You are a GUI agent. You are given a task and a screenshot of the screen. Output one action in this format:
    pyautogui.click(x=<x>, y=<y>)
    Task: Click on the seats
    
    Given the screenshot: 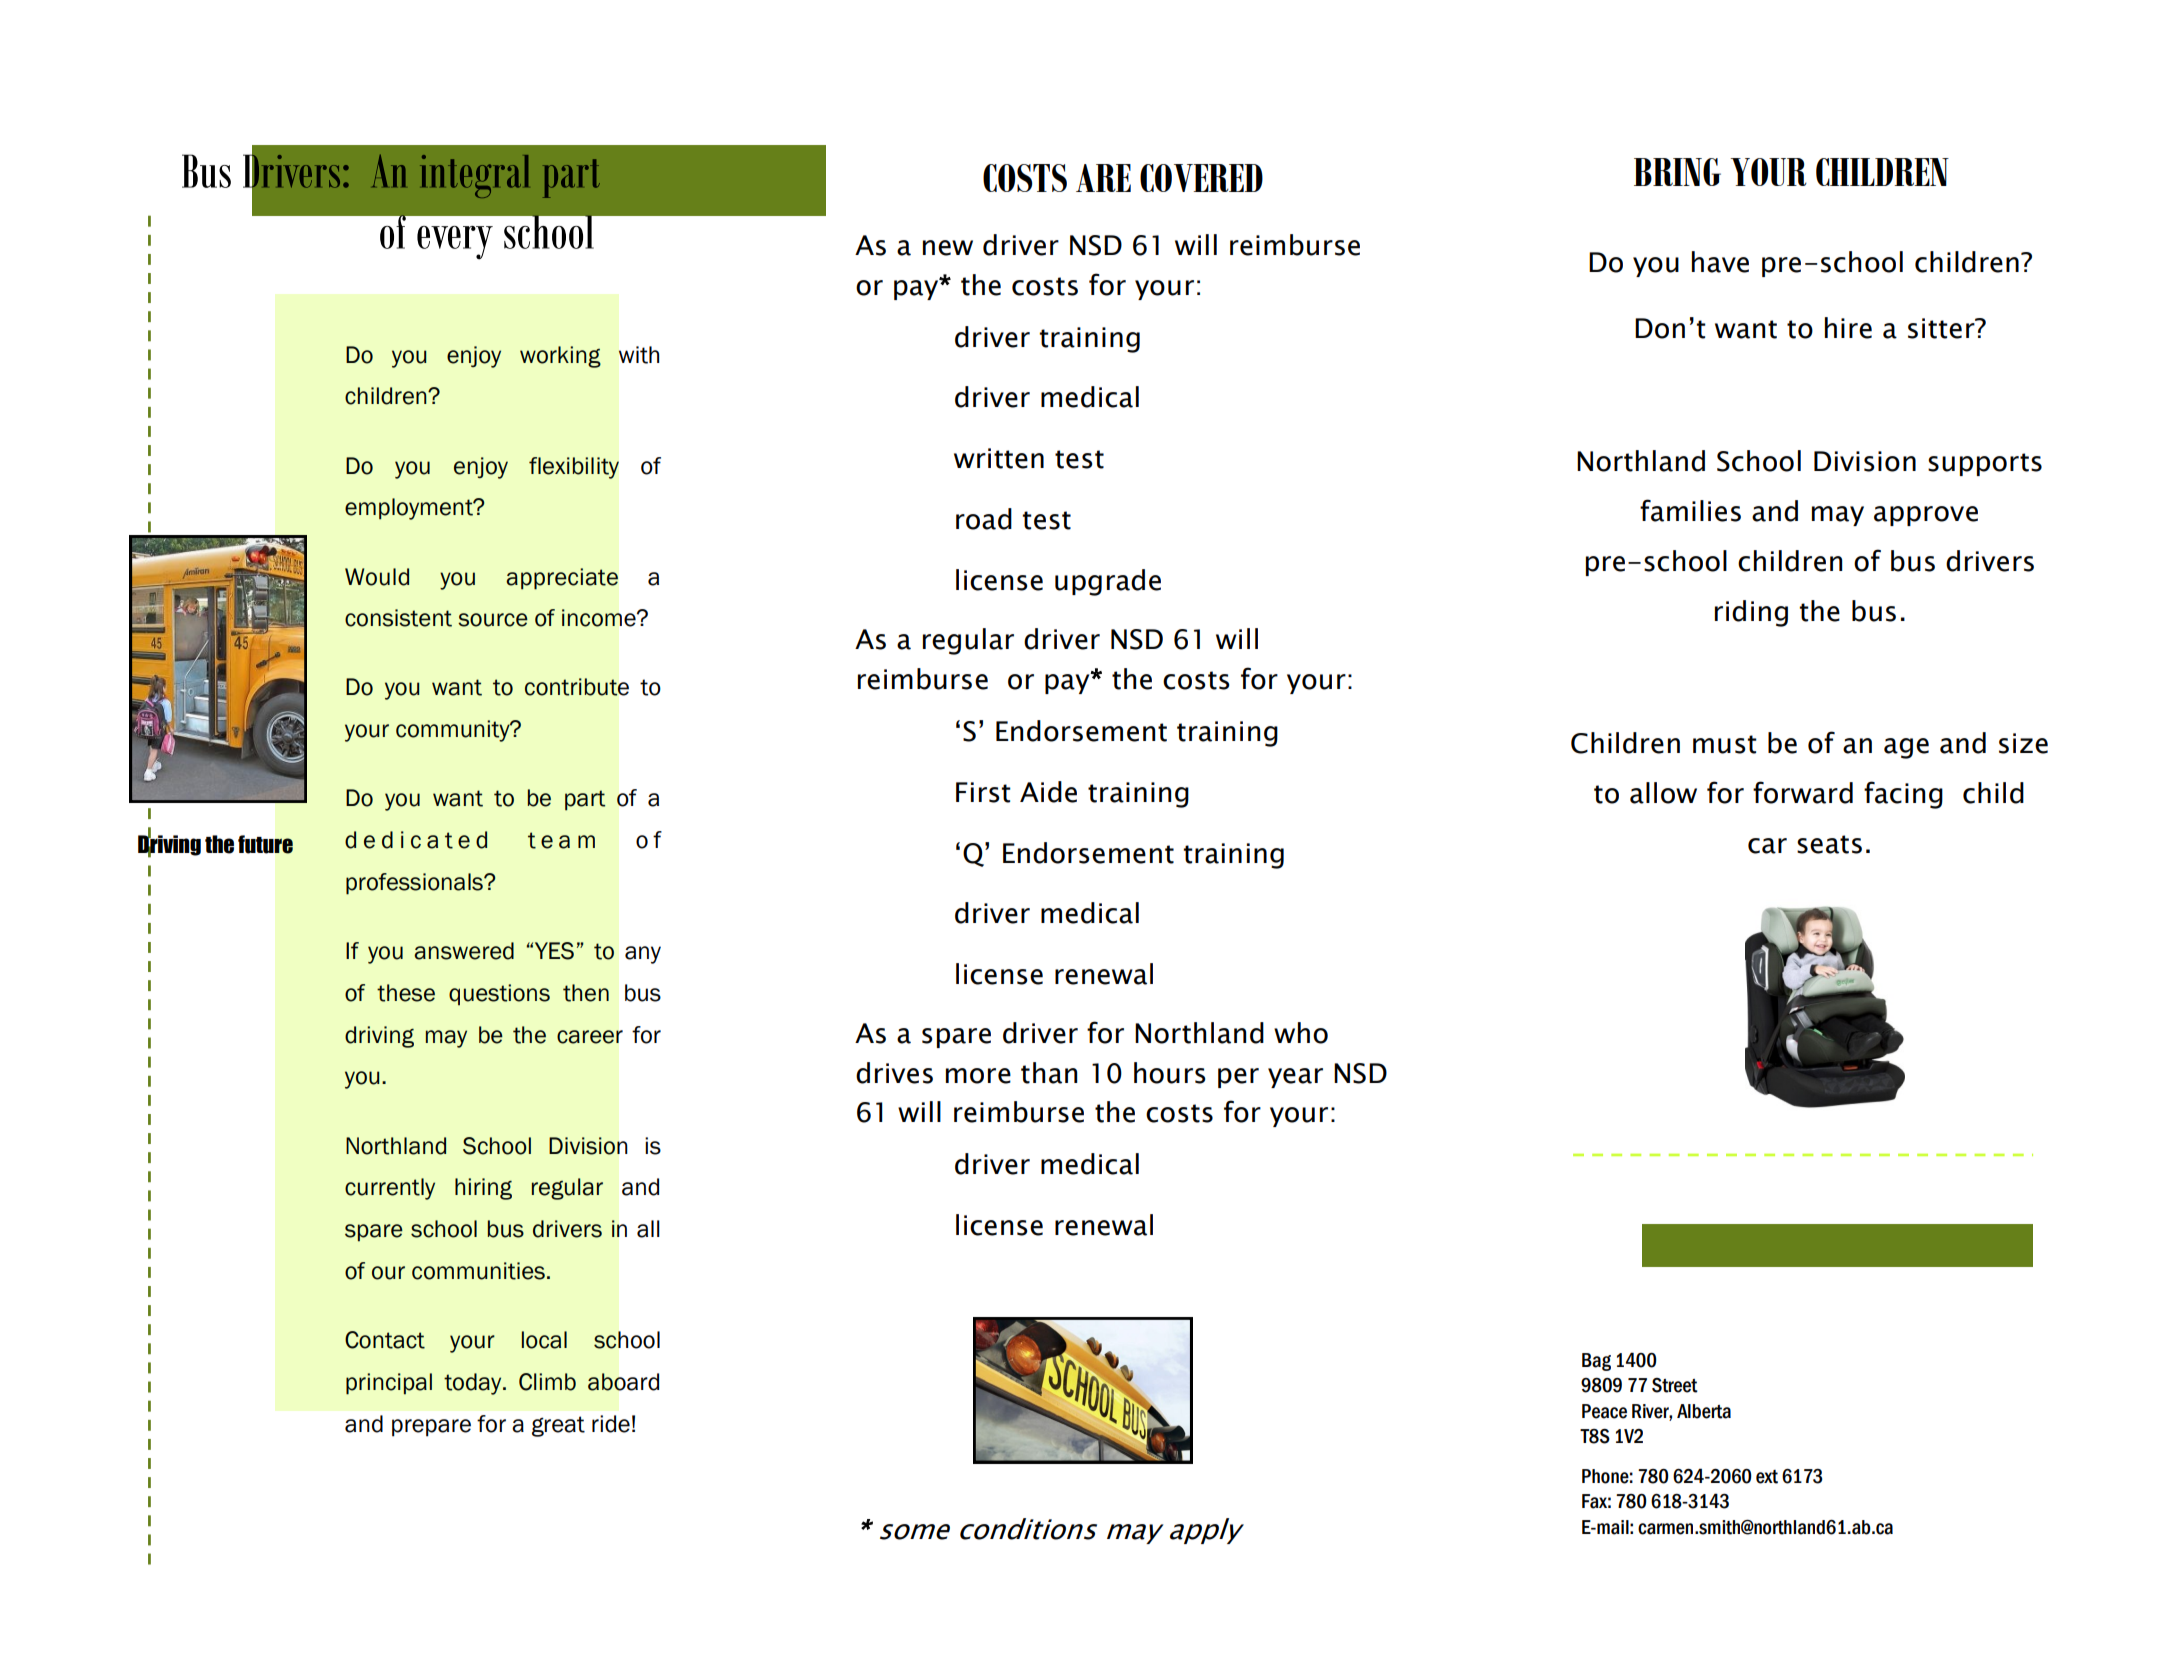 What is the action you would take?
    pyautogui.click(x=1829, y=844)
